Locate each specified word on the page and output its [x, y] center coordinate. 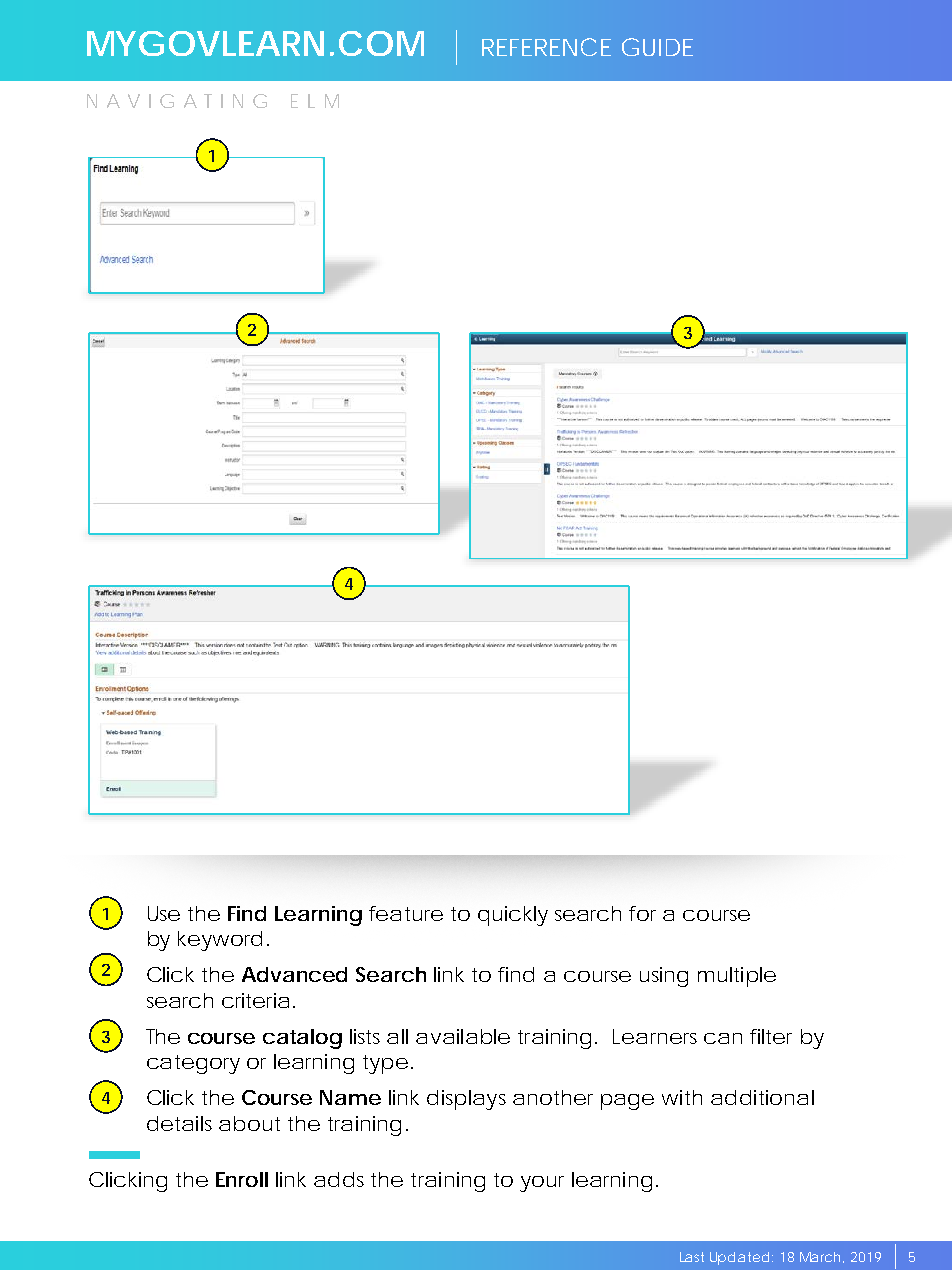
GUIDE [657, 47]
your [542, 1184]
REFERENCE [546, 47]
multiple [737, 977]
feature [406, 913]
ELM [315, 101]
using [664, 977]
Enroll [242, 1179]
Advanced [294, 974]
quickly [513, 916]
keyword [220, 941]
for [642, 913]
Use [164, 913]
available [463, 1036]
